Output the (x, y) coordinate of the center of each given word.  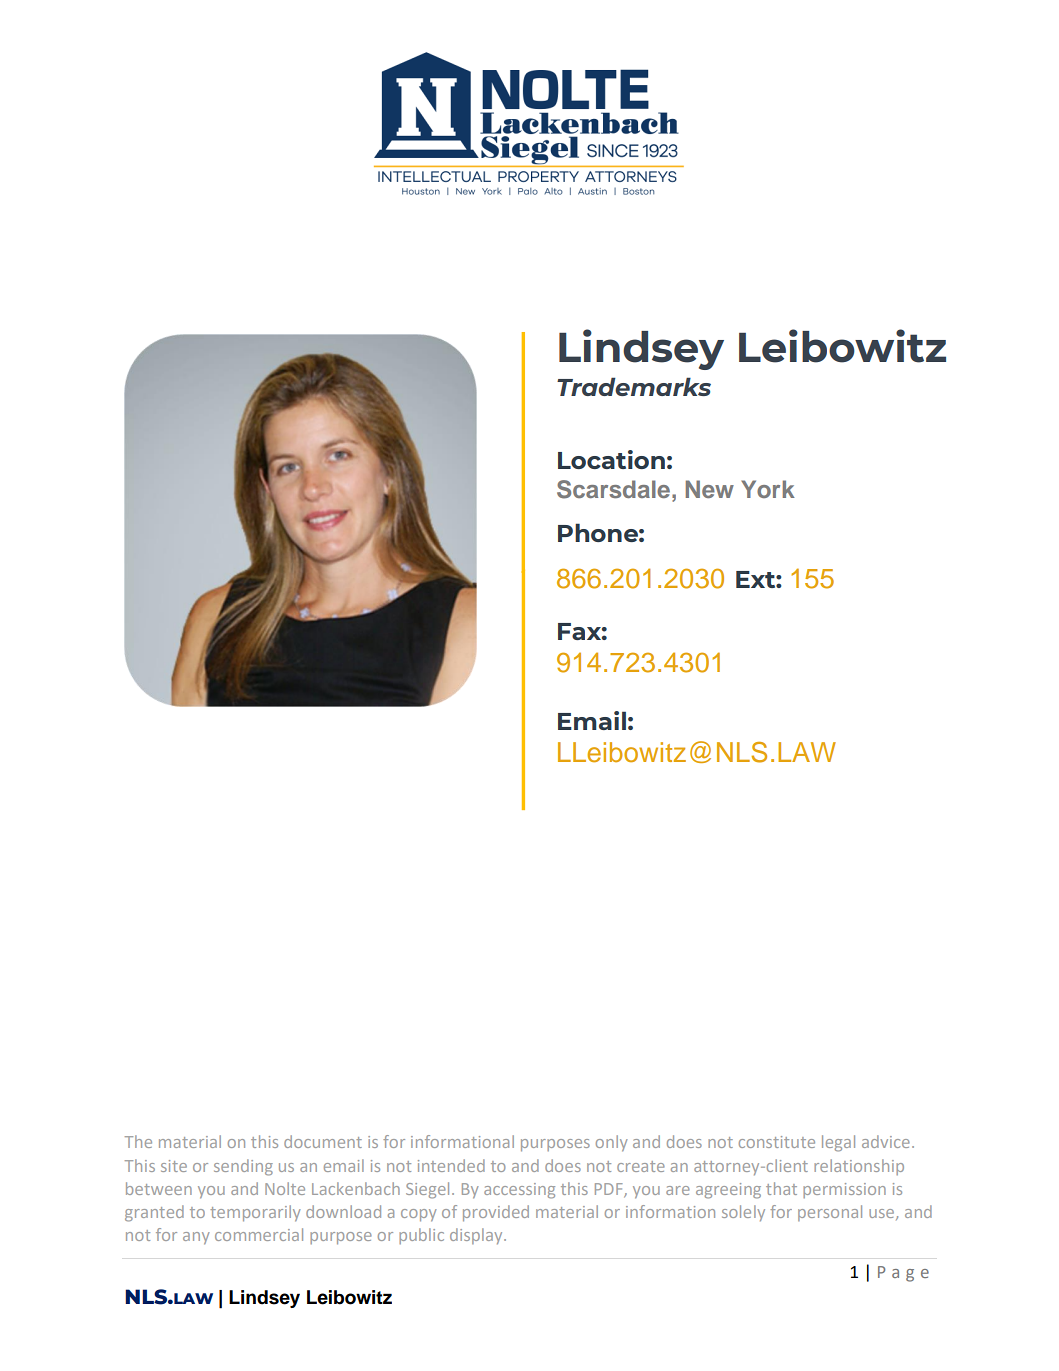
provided (496, 1213)
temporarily (255, 1213)
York (768, 489)
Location (611, 459)
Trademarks (634, 386)
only (612, 1143)
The (138, 1141)
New (710, 489)
